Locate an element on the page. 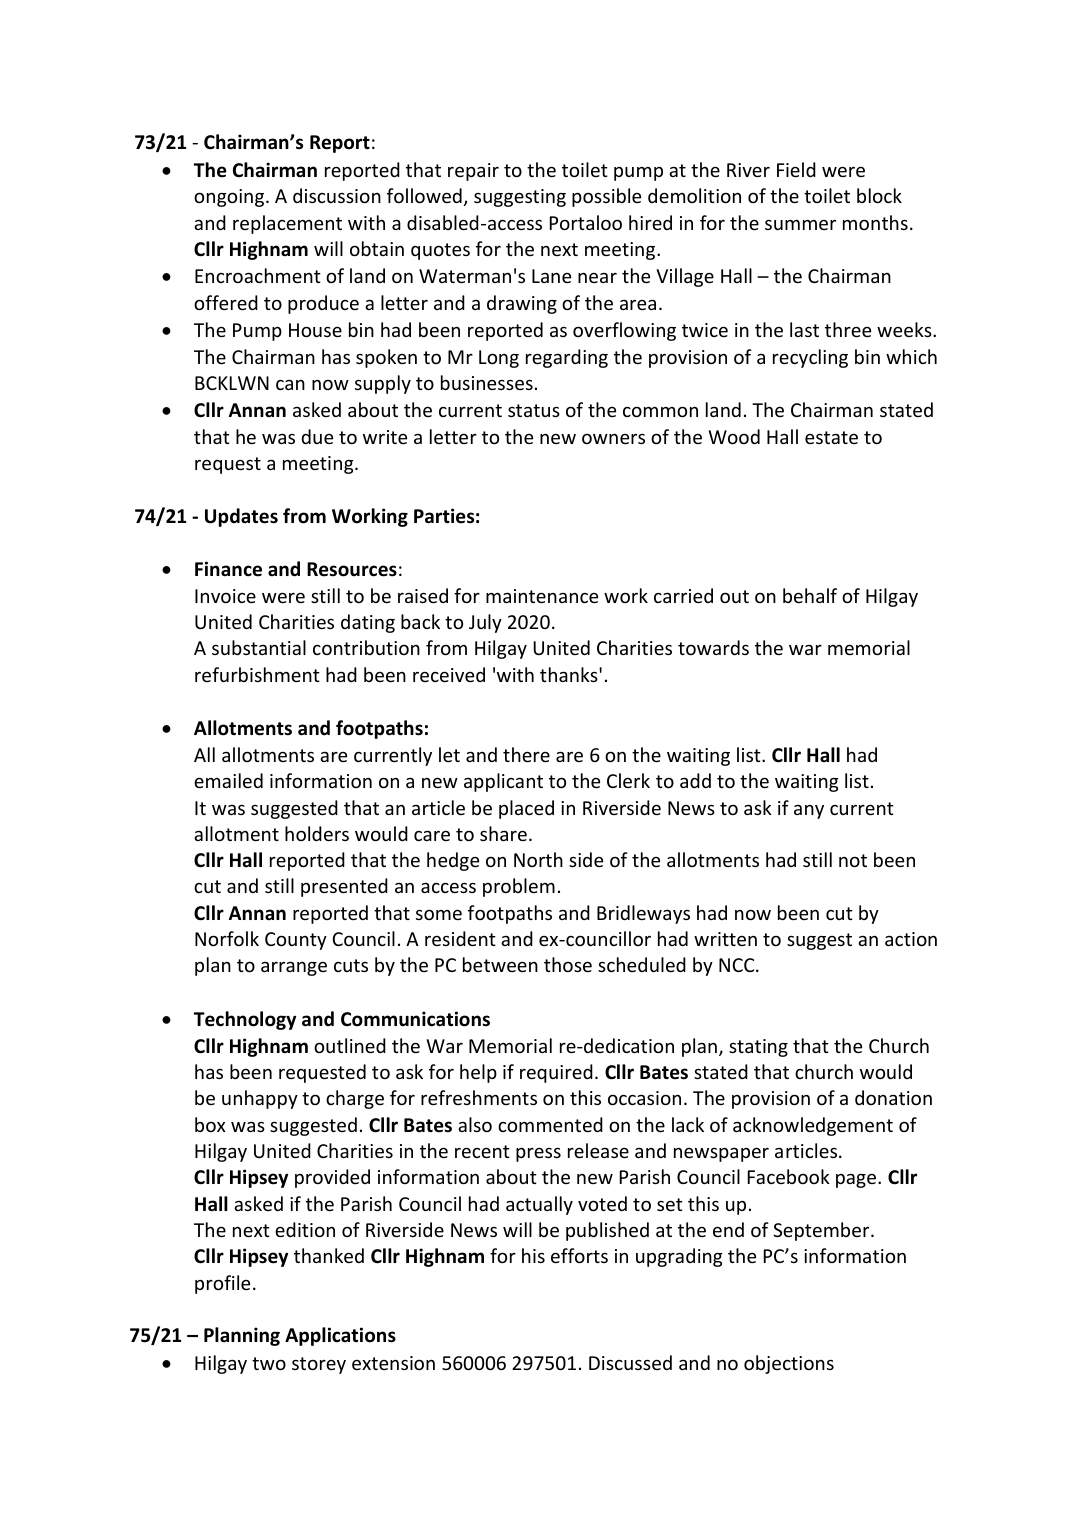  possible is located at coordinates (606, 197).
